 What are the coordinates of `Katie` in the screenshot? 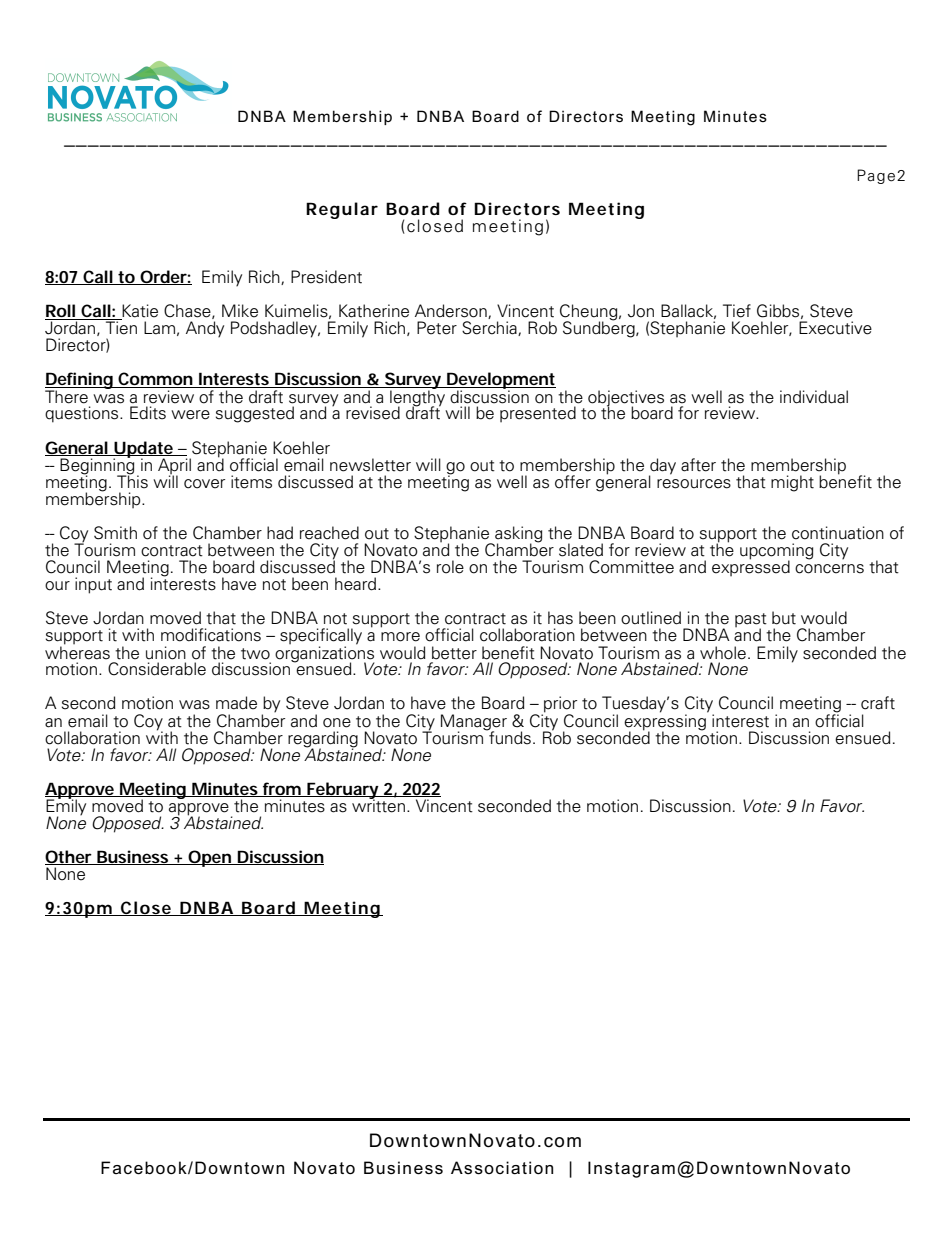 It's located at (139, 312).
